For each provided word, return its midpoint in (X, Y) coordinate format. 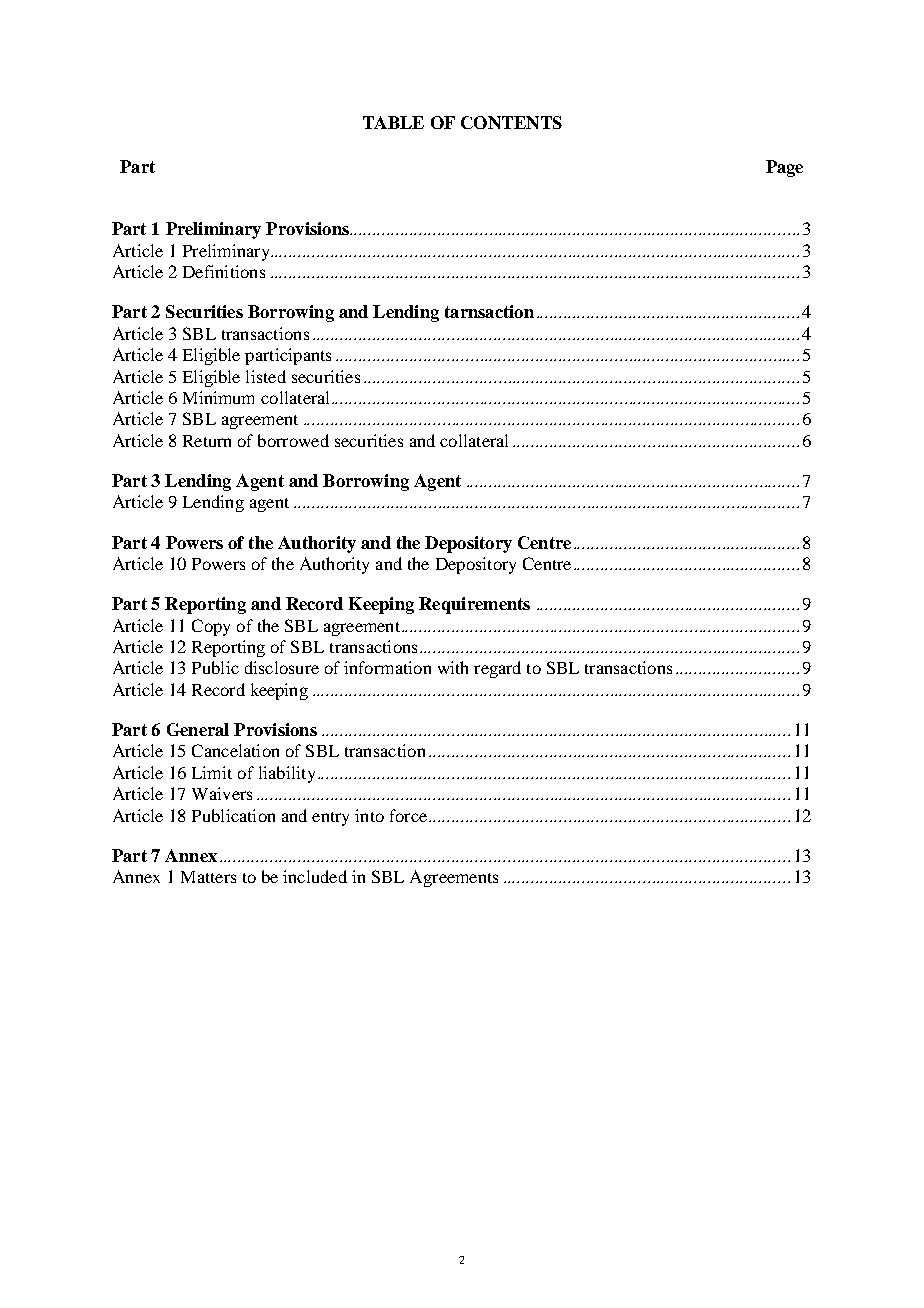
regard (497, 669)
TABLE (393, 122)
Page (784, 168)
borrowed (293, 440)
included (315, 876)
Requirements (474, 605)
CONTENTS (511, 122)
